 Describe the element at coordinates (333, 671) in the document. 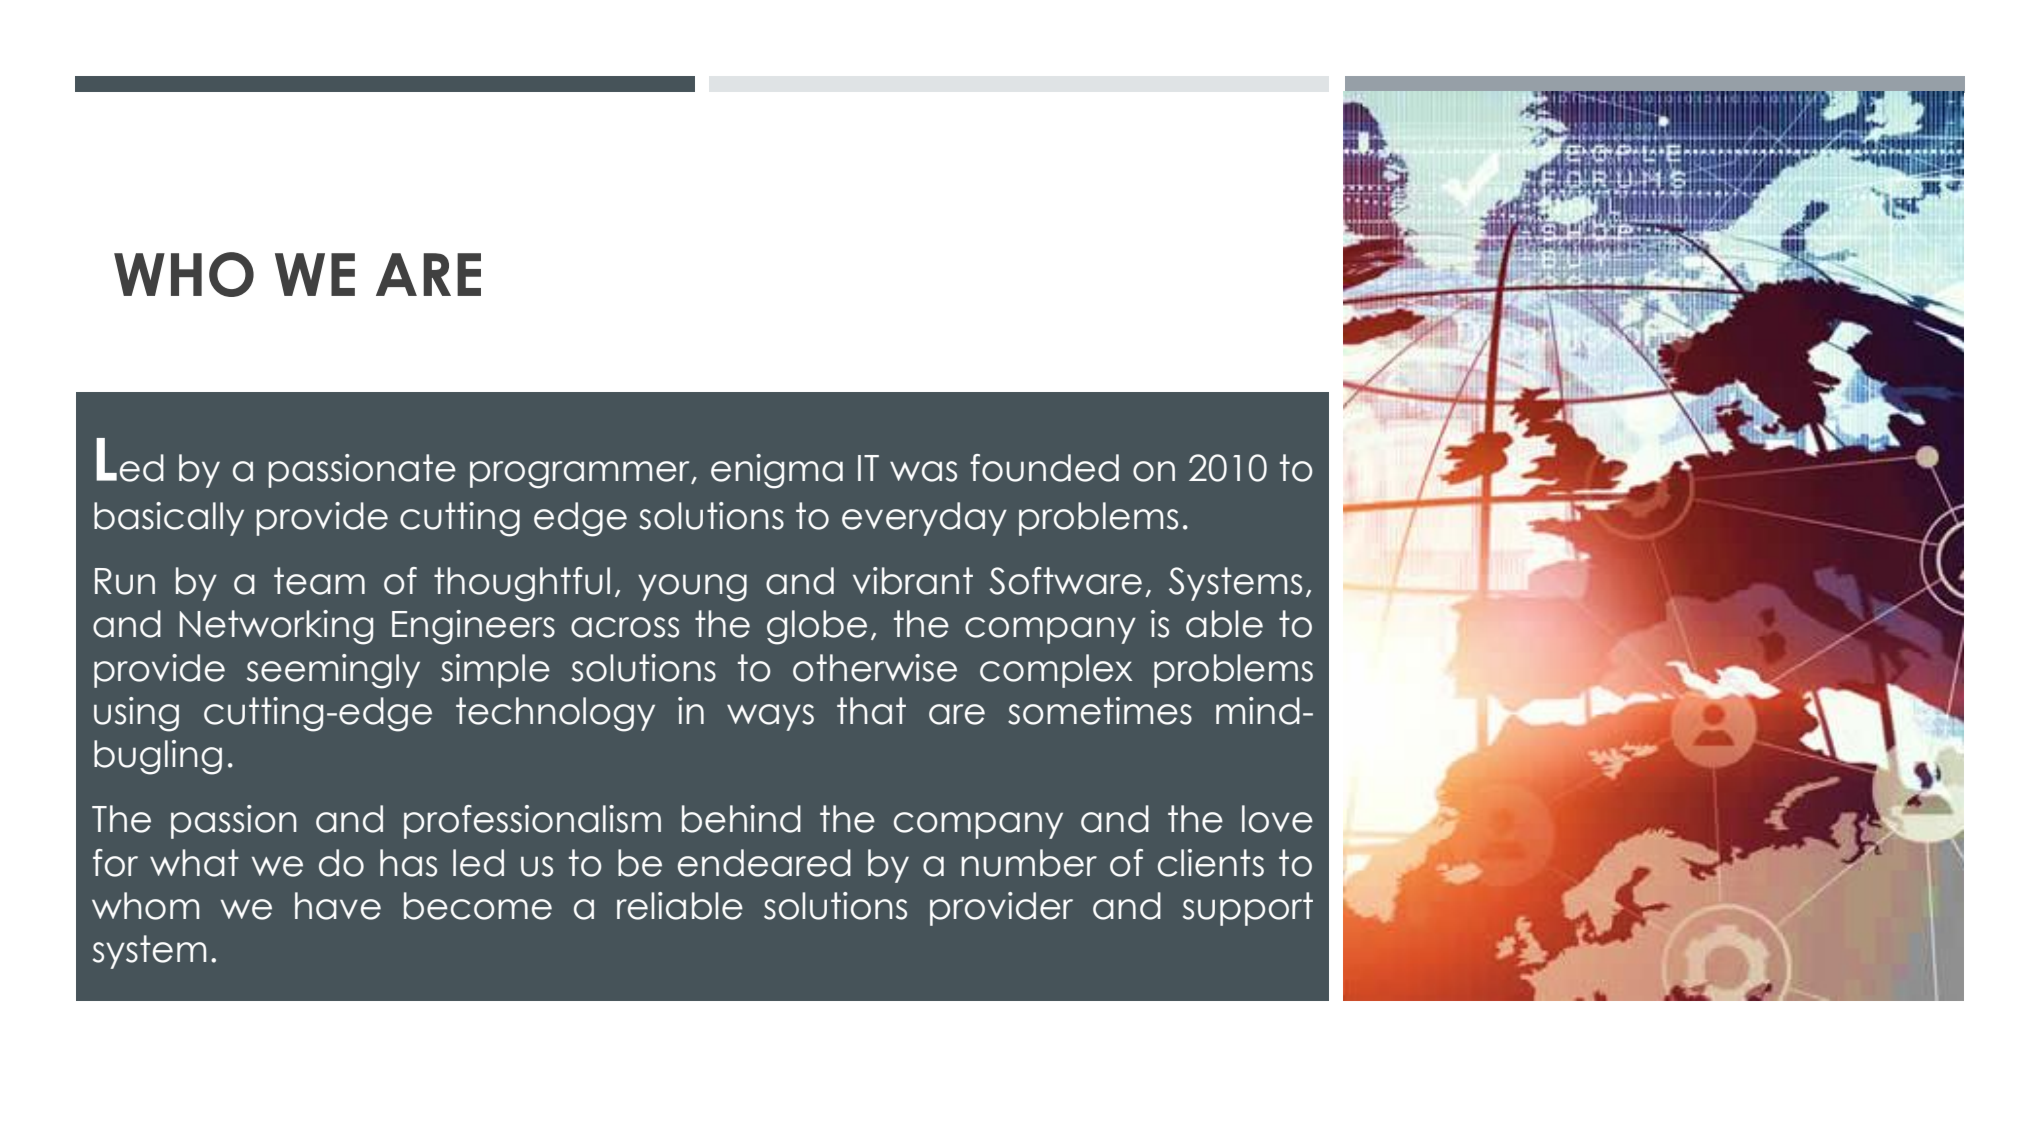

I see `seemingly` at that location.
